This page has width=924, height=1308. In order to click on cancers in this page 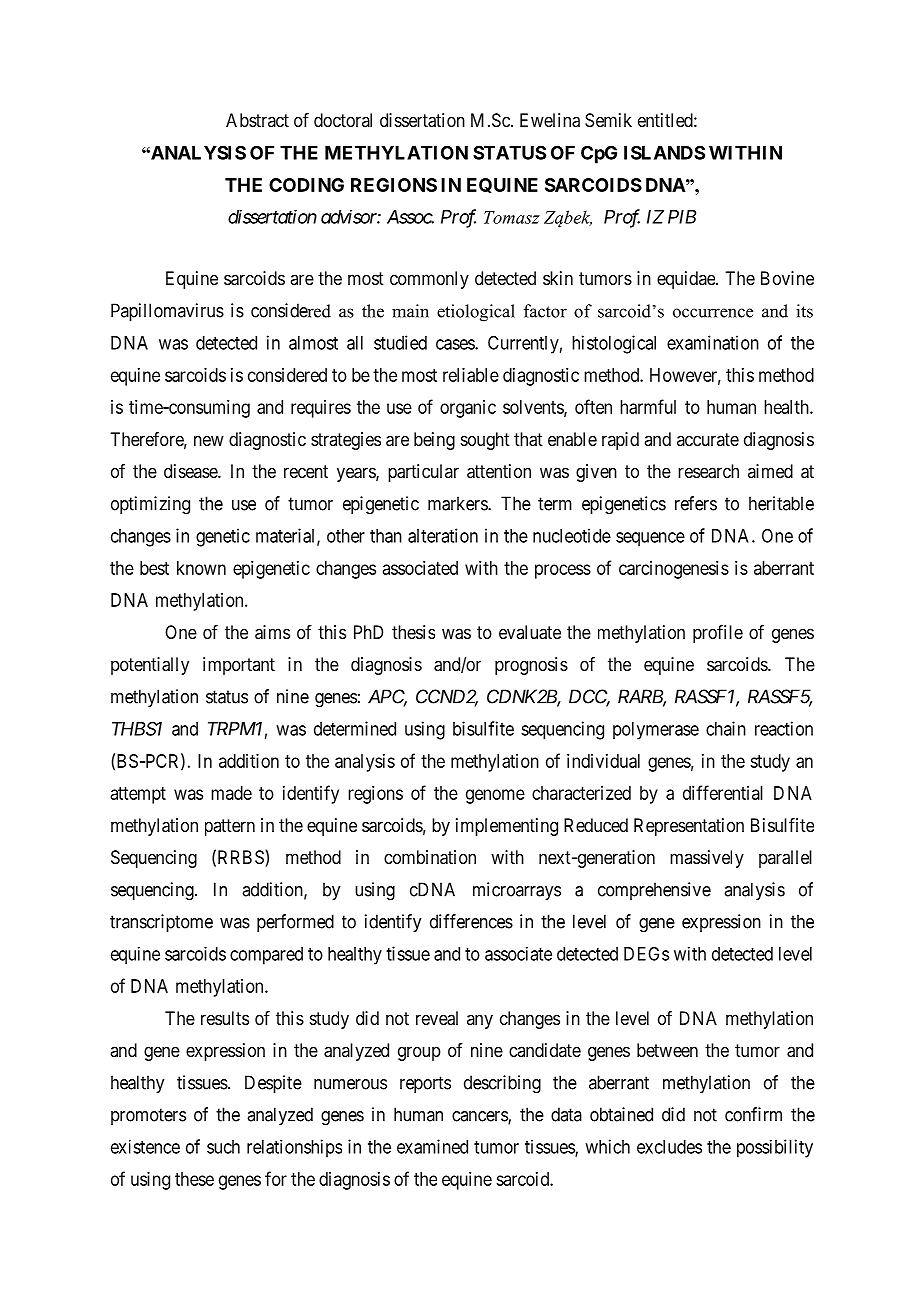, I will do `click(480, 1117)`.
